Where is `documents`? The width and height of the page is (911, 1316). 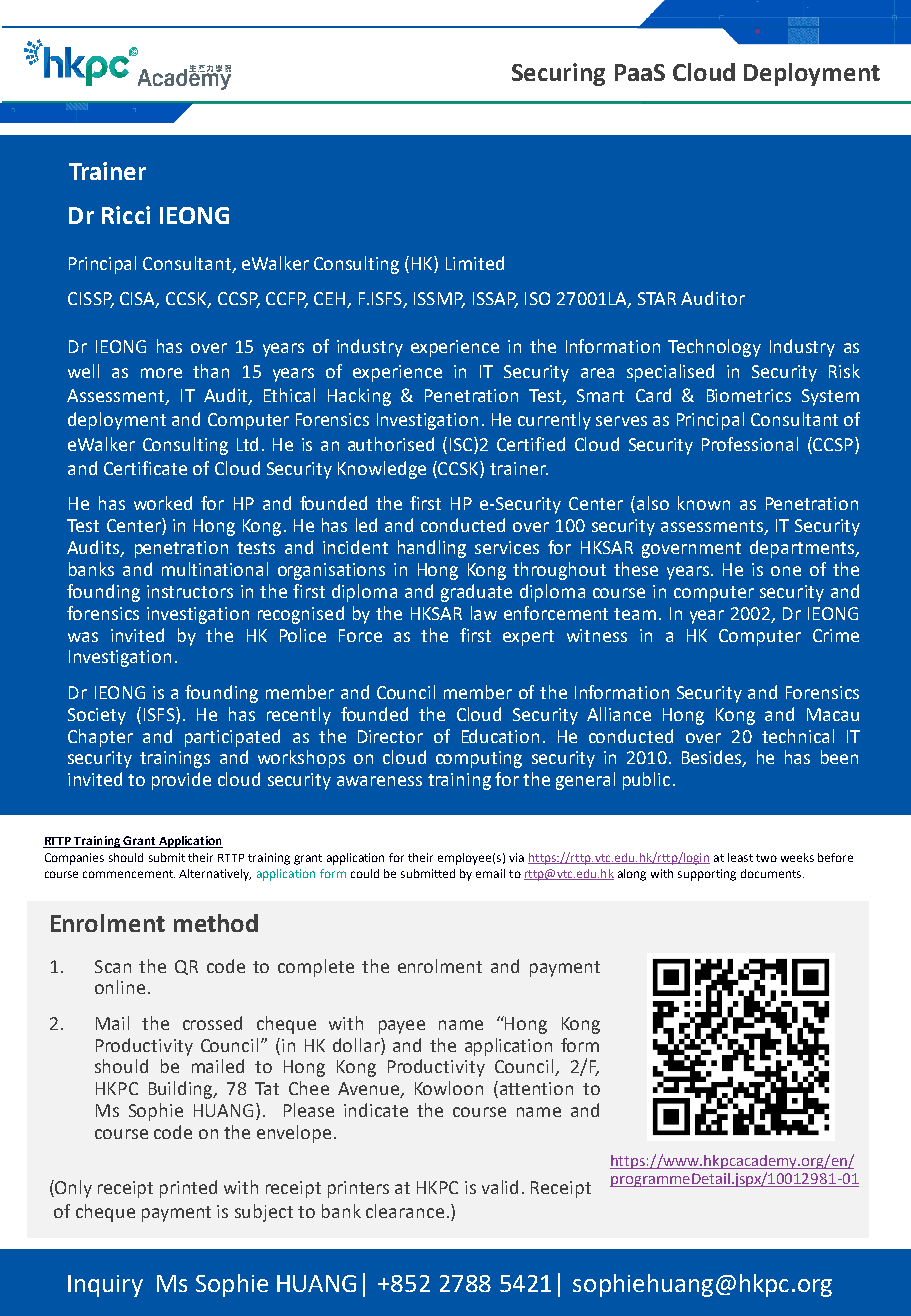 documents is located at coordinates (771, 873).
